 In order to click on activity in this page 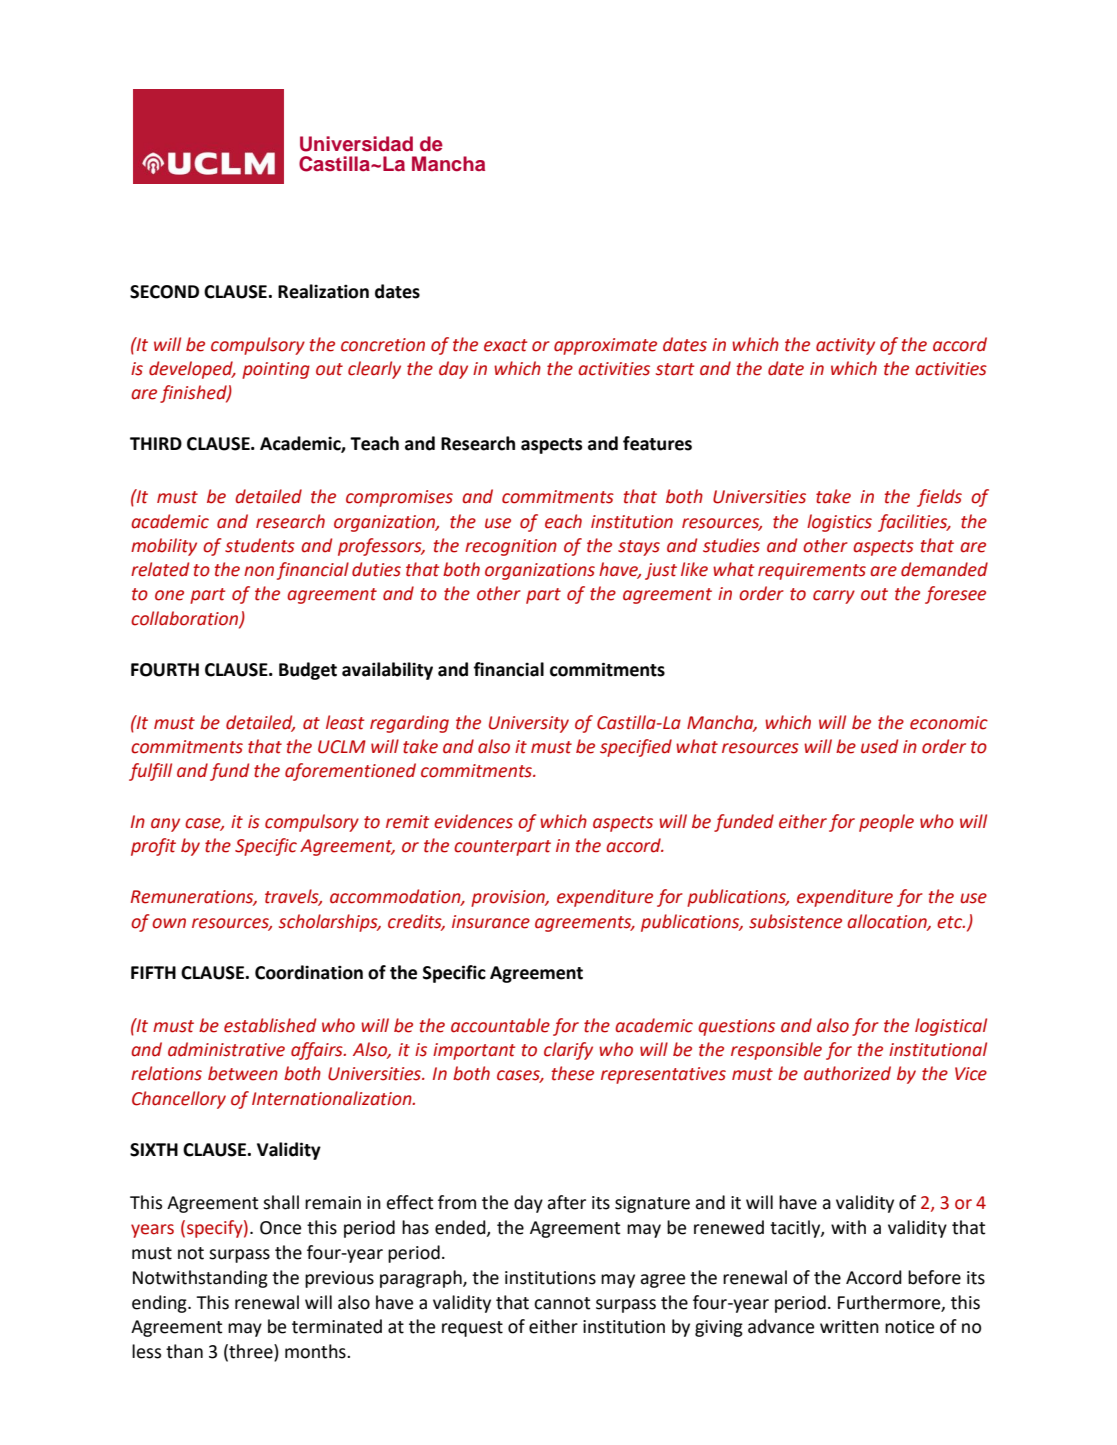, I will do `click(845, 346)`.
